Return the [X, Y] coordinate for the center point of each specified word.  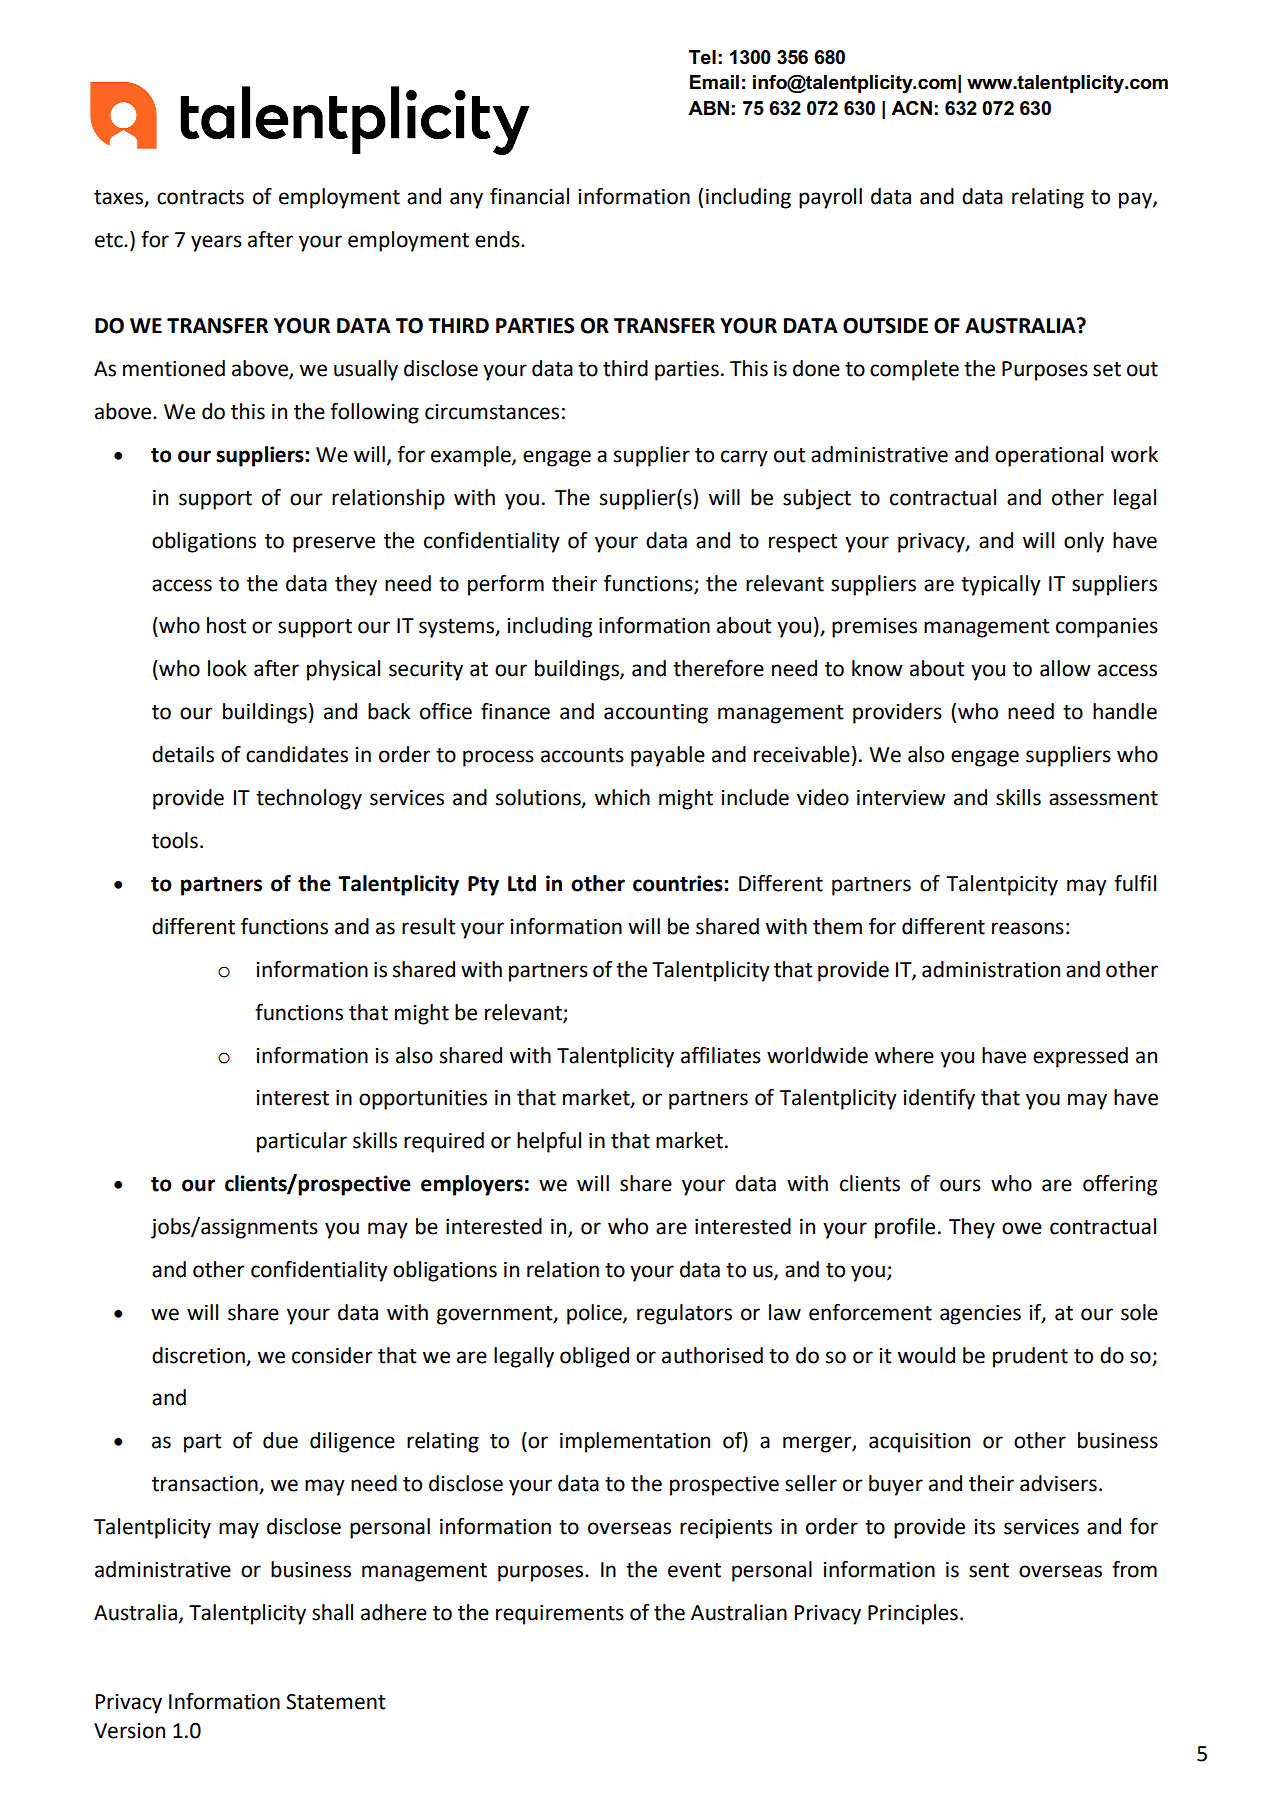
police [595, 1314]
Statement [336, 1702]
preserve [334, 544]
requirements [560, 1615]
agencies [980, 1315]
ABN [708, 108]
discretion [198, 1355]
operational [1049, 456]
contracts [200, 197]
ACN [911, 108]
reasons [1028, 928]
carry [744, 458]
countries [679, 883]
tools [175, 840]
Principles [913, 1614]
